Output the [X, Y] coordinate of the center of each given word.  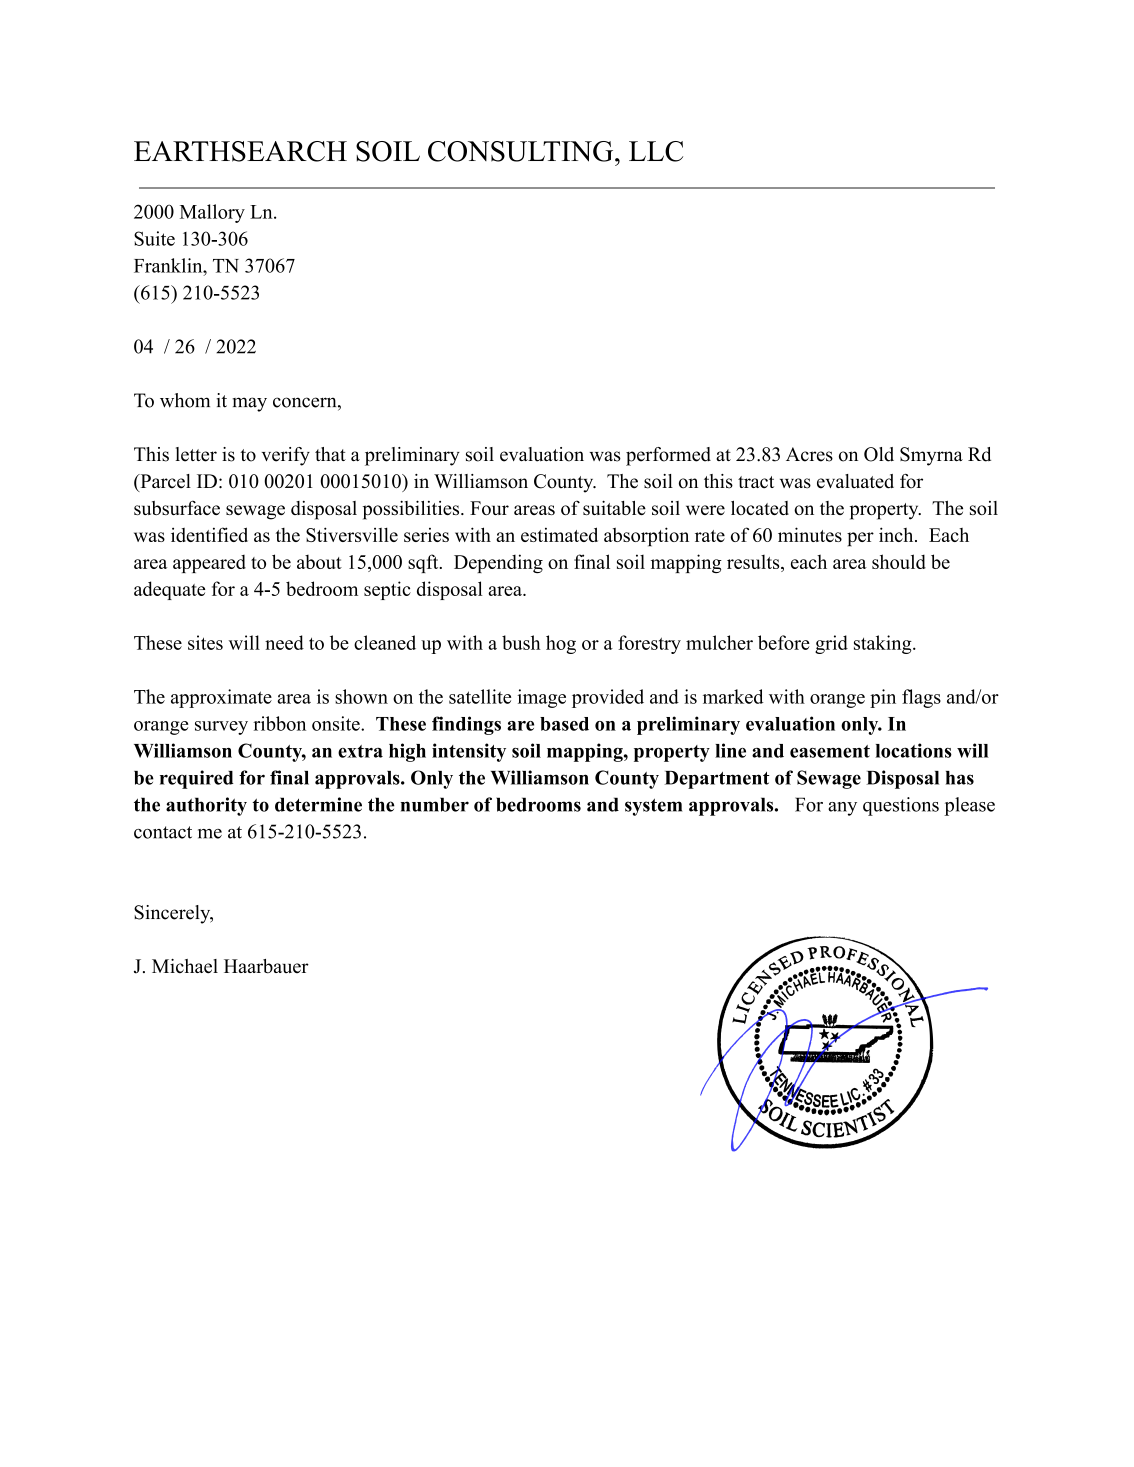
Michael [185, 966]
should [899, 561]
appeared [209, 564]
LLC [656, 151]
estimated [559, 534]
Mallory [212, 213]
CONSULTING [522, 151]
